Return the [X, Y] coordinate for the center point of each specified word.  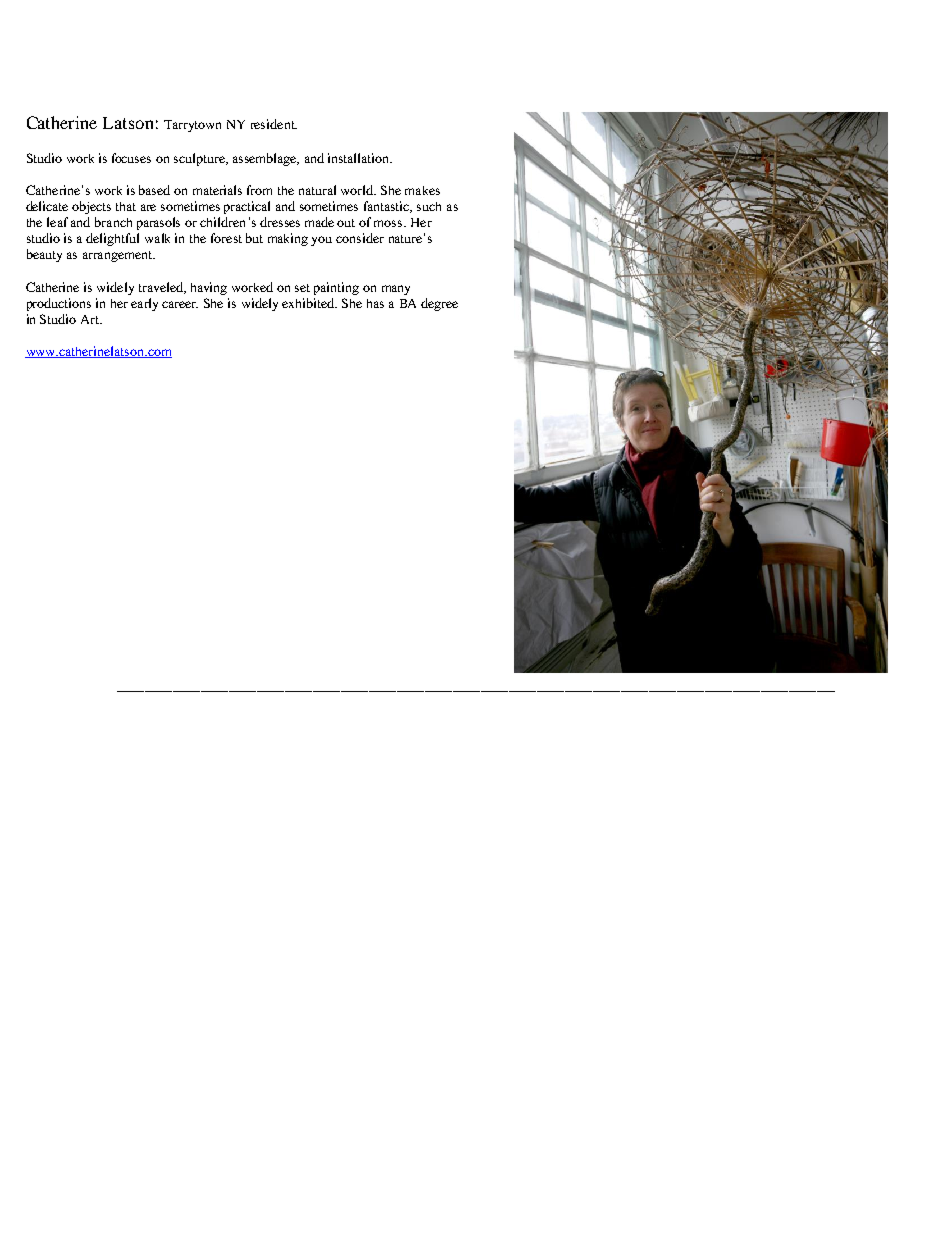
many [396, 290]
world [358, 190]
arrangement [118, 256]
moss [389, 223]
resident [274, 124]
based [154, 190]
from [259, 190]
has [375, 303]
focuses [131, 158]
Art [91, 319]
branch [113, 222]
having [209, 288]
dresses [280, 222]
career [180, 304]
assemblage [266, 159]
